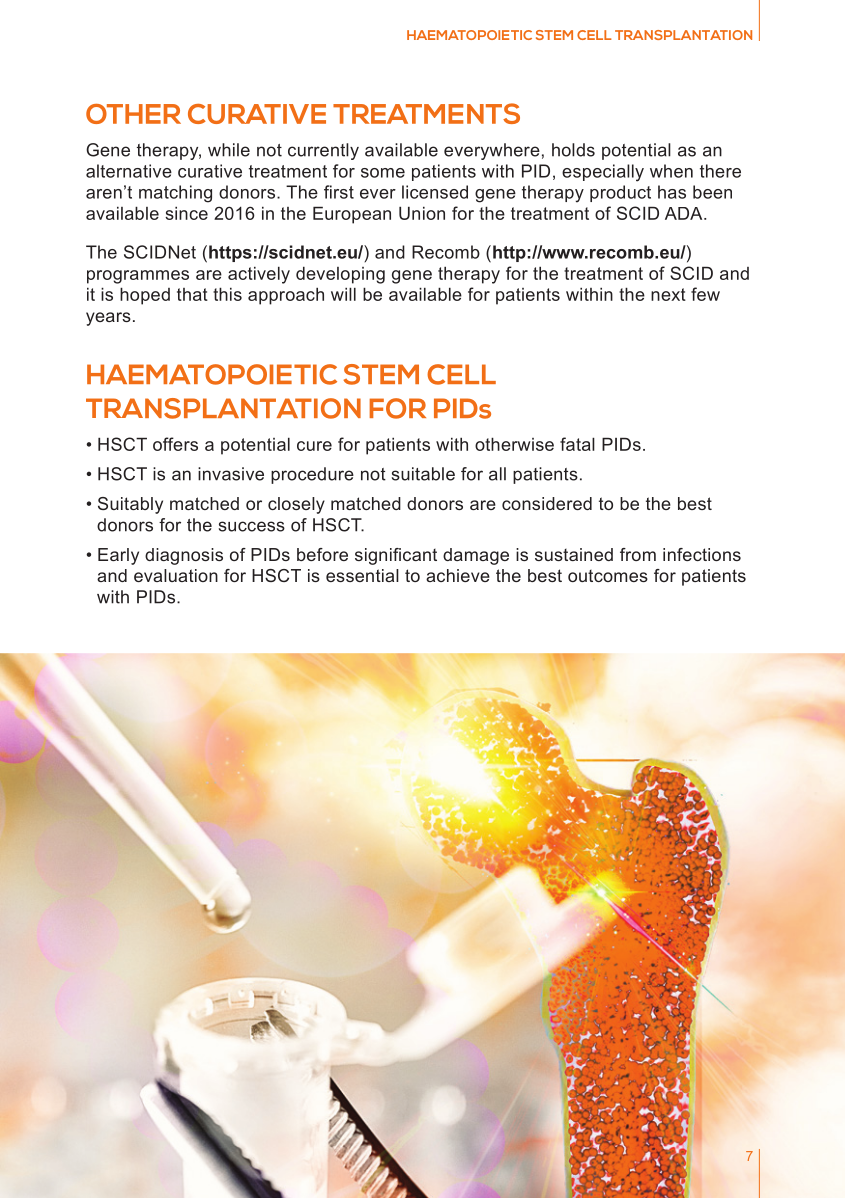 Image resolution: width=845 pixels, height=1198 pixels. What do you see at coordinates (343, 294) in the page?
I see `will` at bounding box center [343, 294].
